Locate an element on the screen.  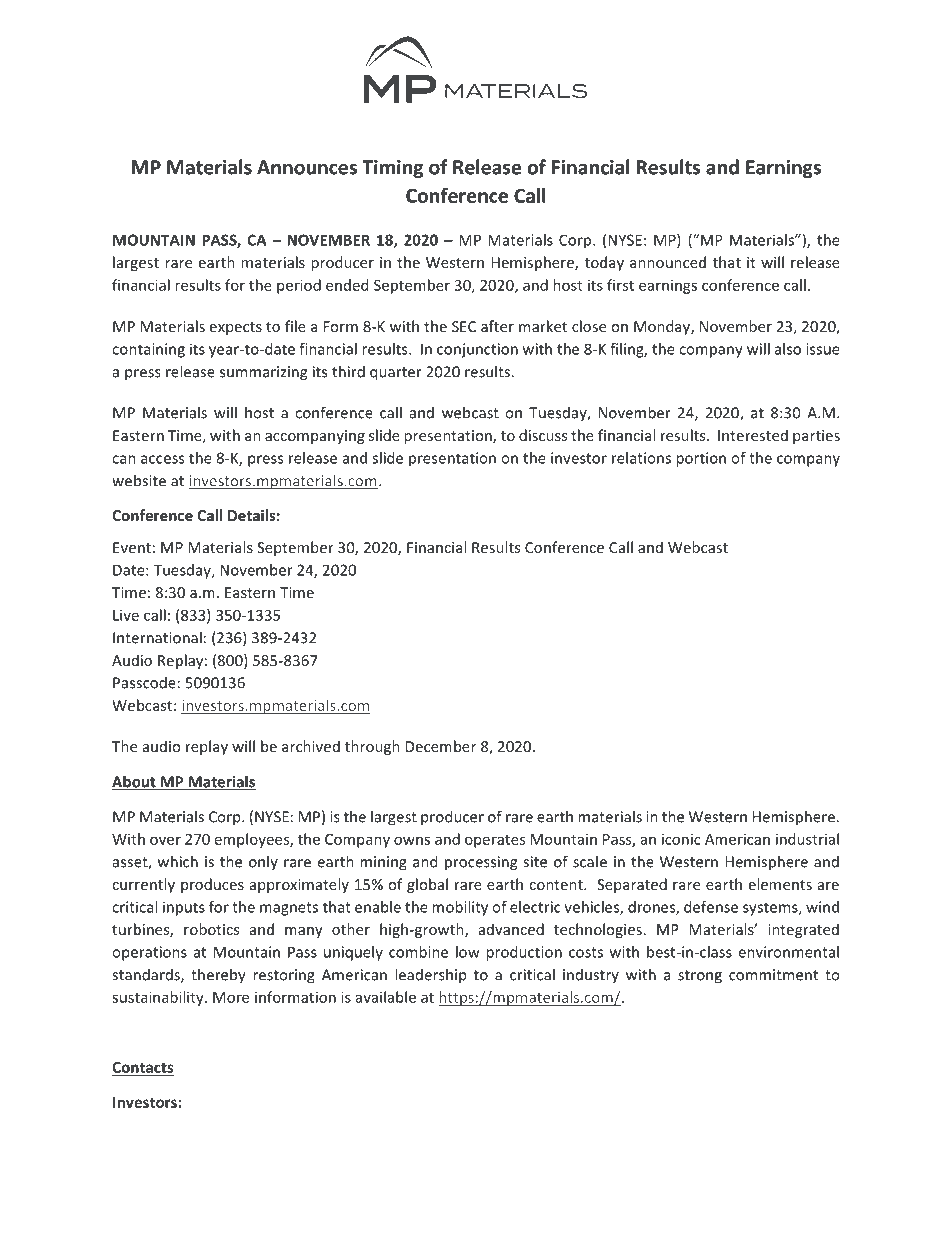
Interested is located at coordinates (753, 435).
